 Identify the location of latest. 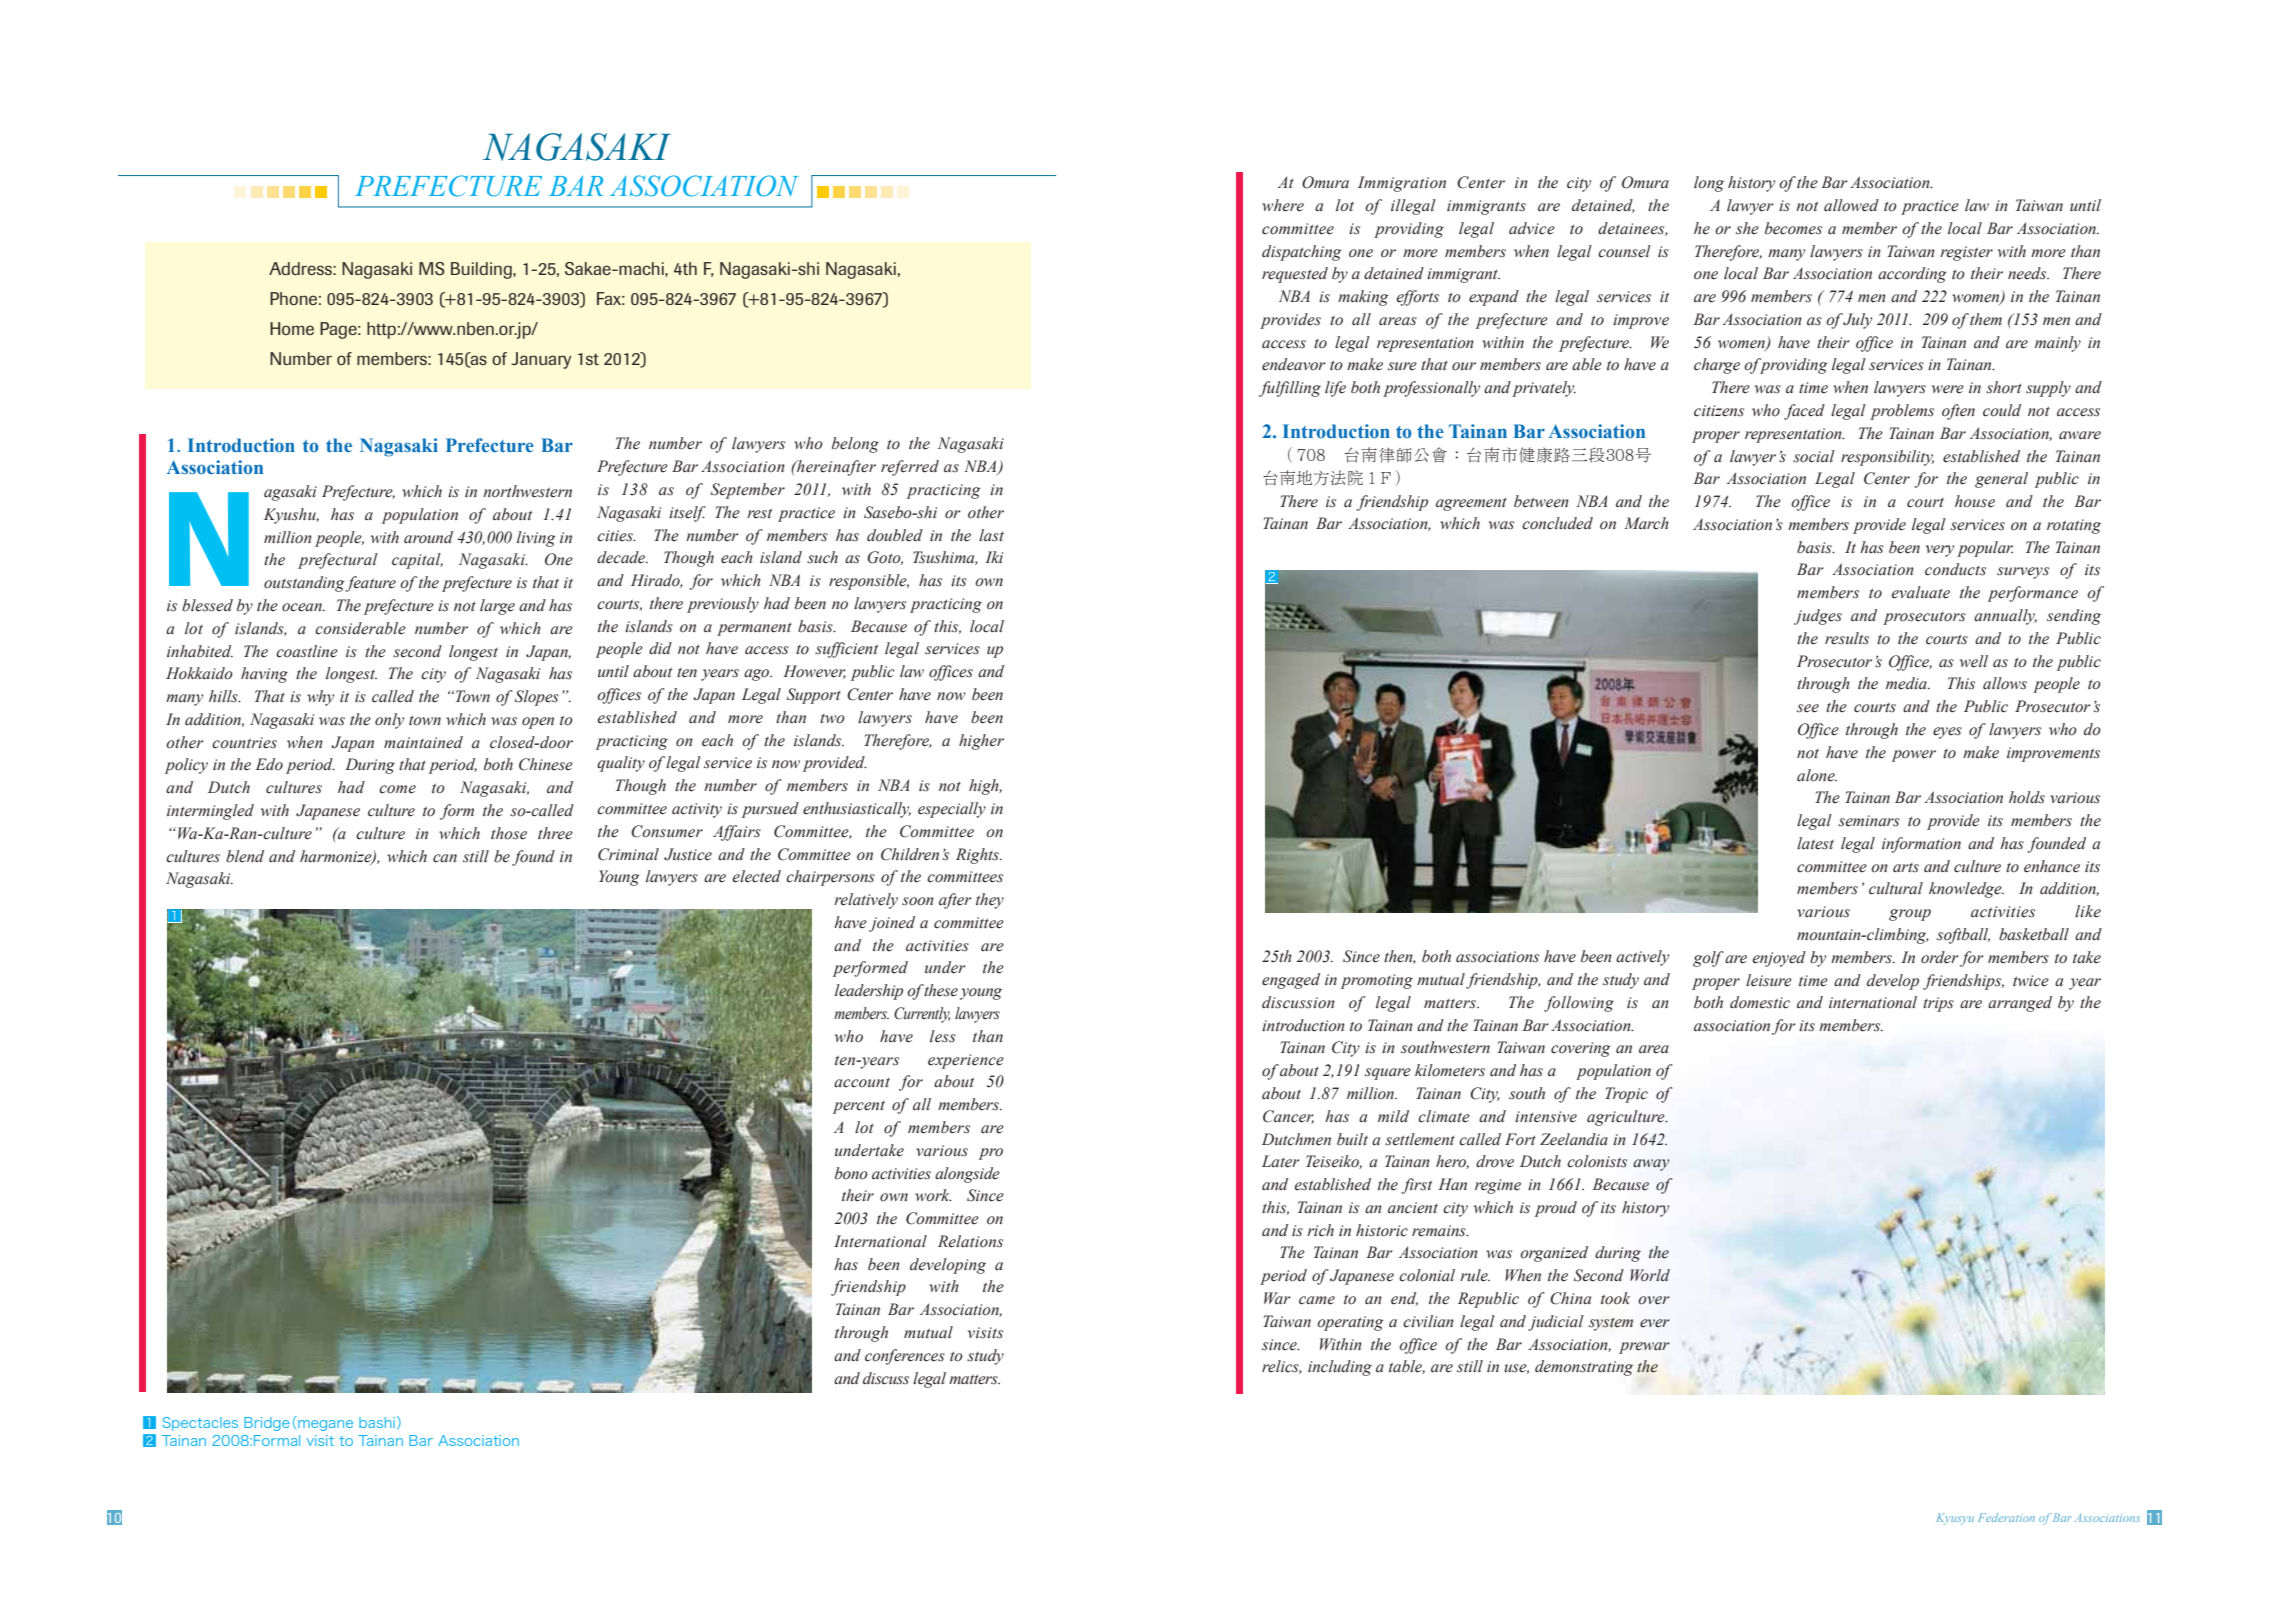
(1815, 843).
